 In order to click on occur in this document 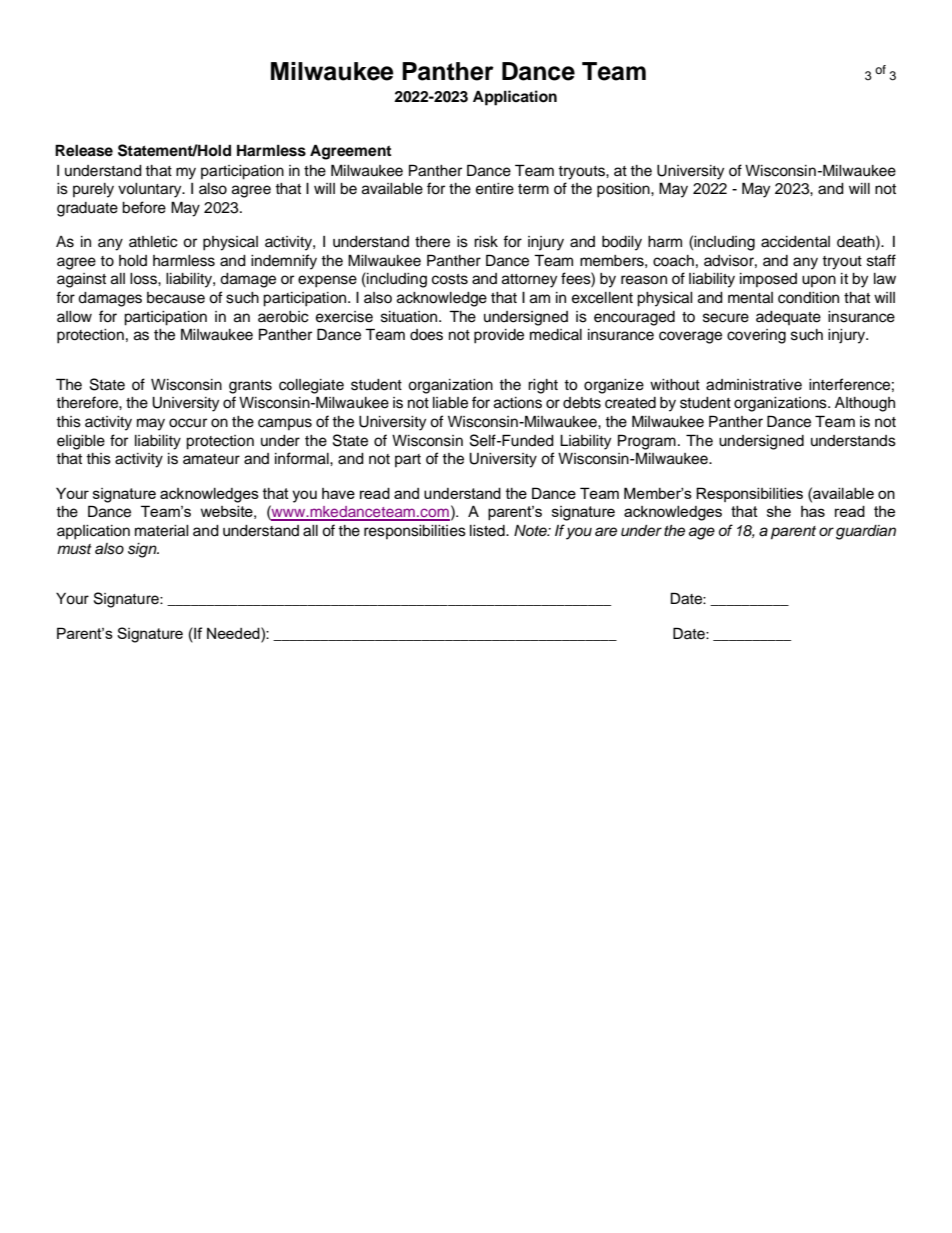, I will do `click(188, 423)`.
